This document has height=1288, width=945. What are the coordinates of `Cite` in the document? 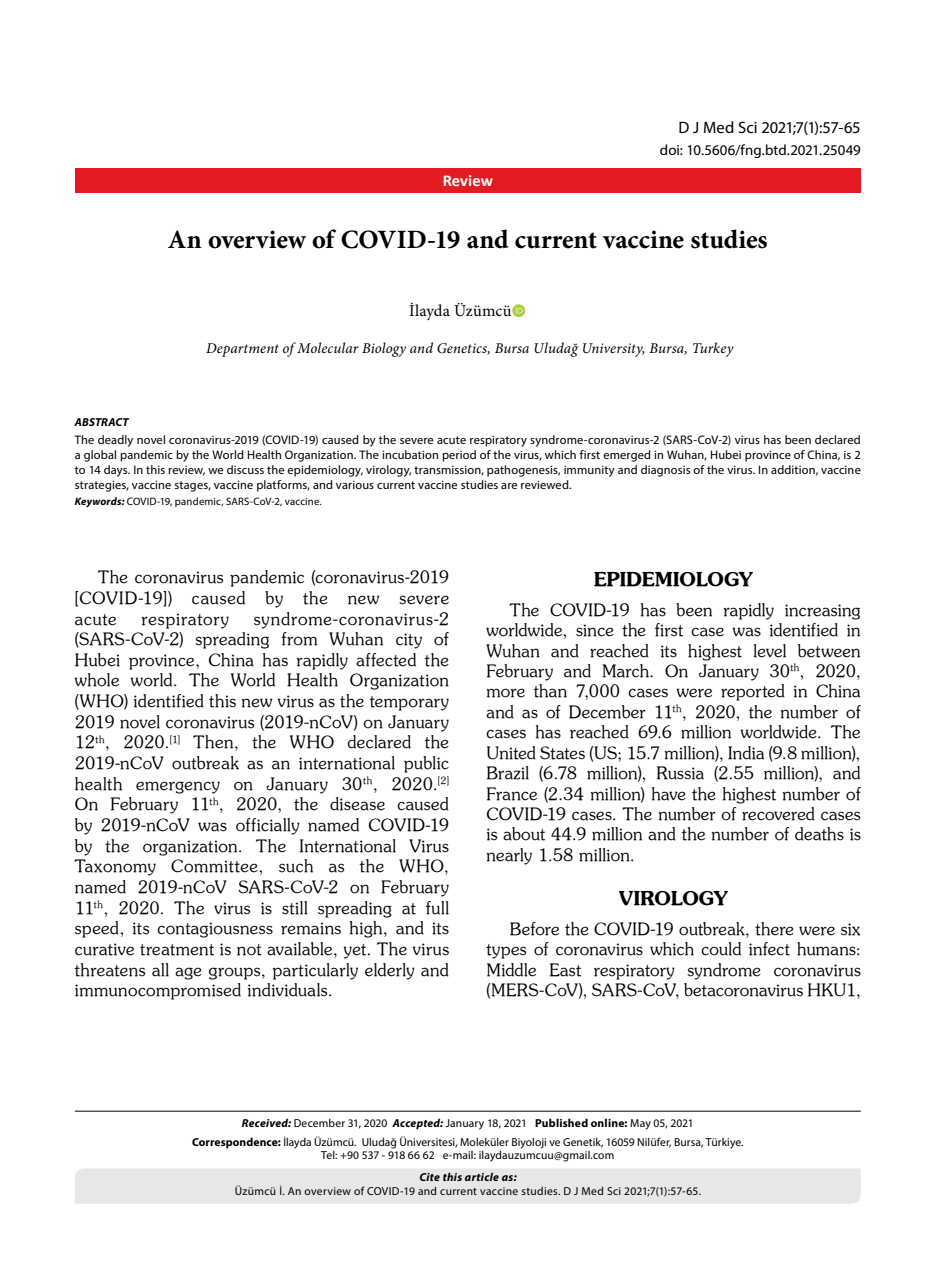 It's located at (430, 1177).
